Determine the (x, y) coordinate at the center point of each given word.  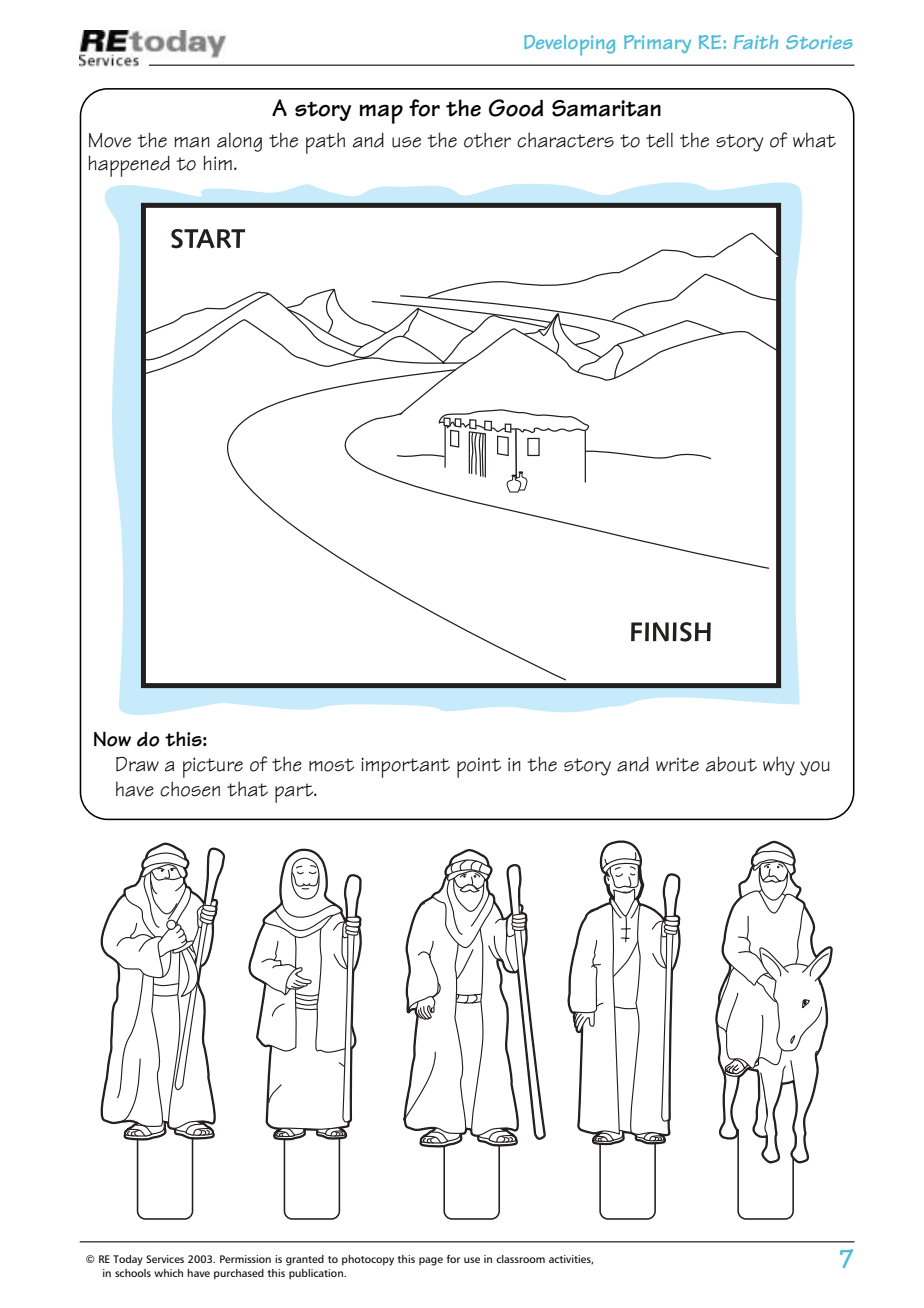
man (192, 142)
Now (112, 739)
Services (165, 1259)
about (731, 764)
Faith (756, 42)
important (405, 767)
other (487, 140)
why (779, 766)
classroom (520, 1259)
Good (516, 108)
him (217, 162)
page (431, 1261)
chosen (190, 789)
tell (659, 140)
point (479, 767)
